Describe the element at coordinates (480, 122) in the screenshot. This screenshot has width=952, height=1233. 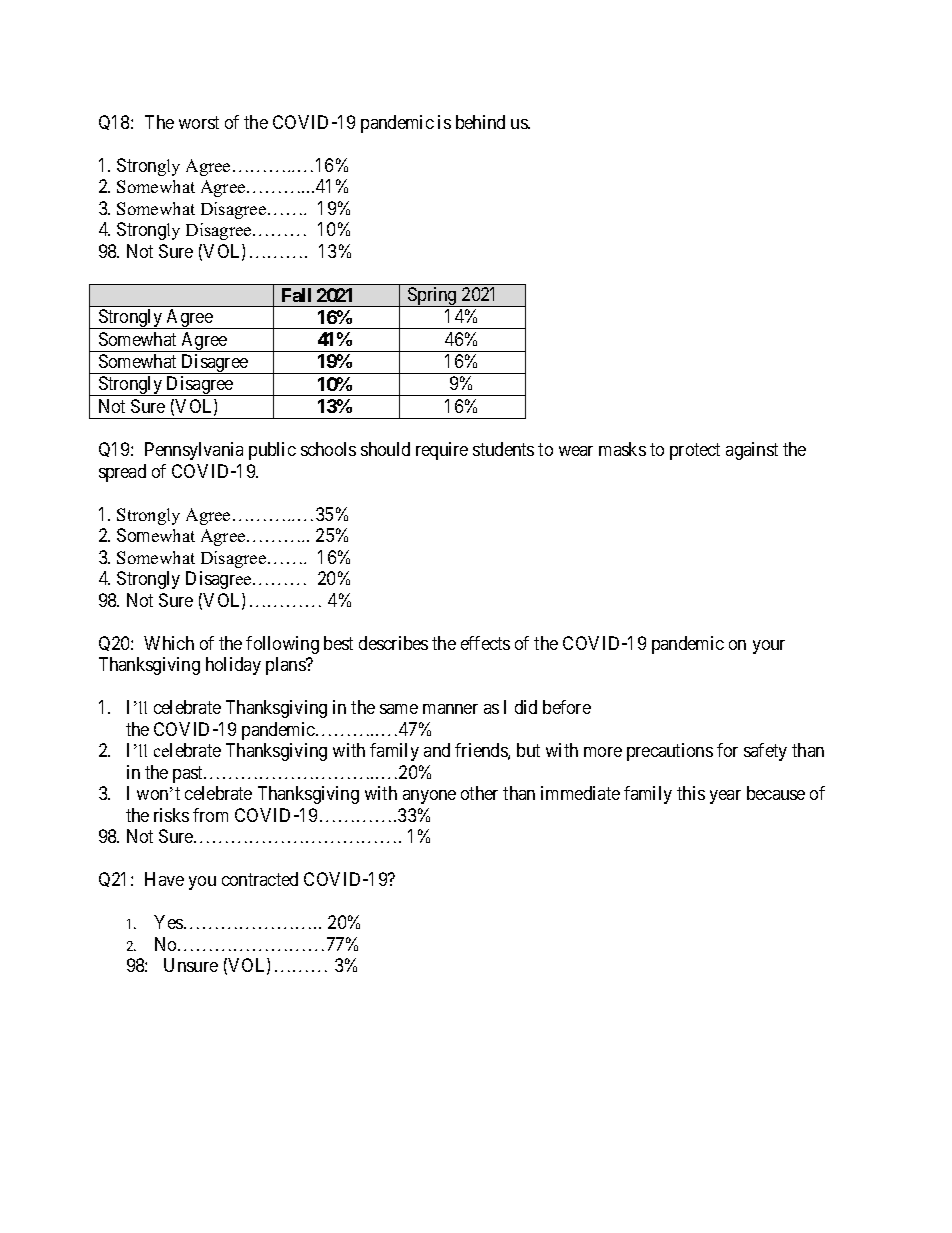
I see `behind` at that location.
